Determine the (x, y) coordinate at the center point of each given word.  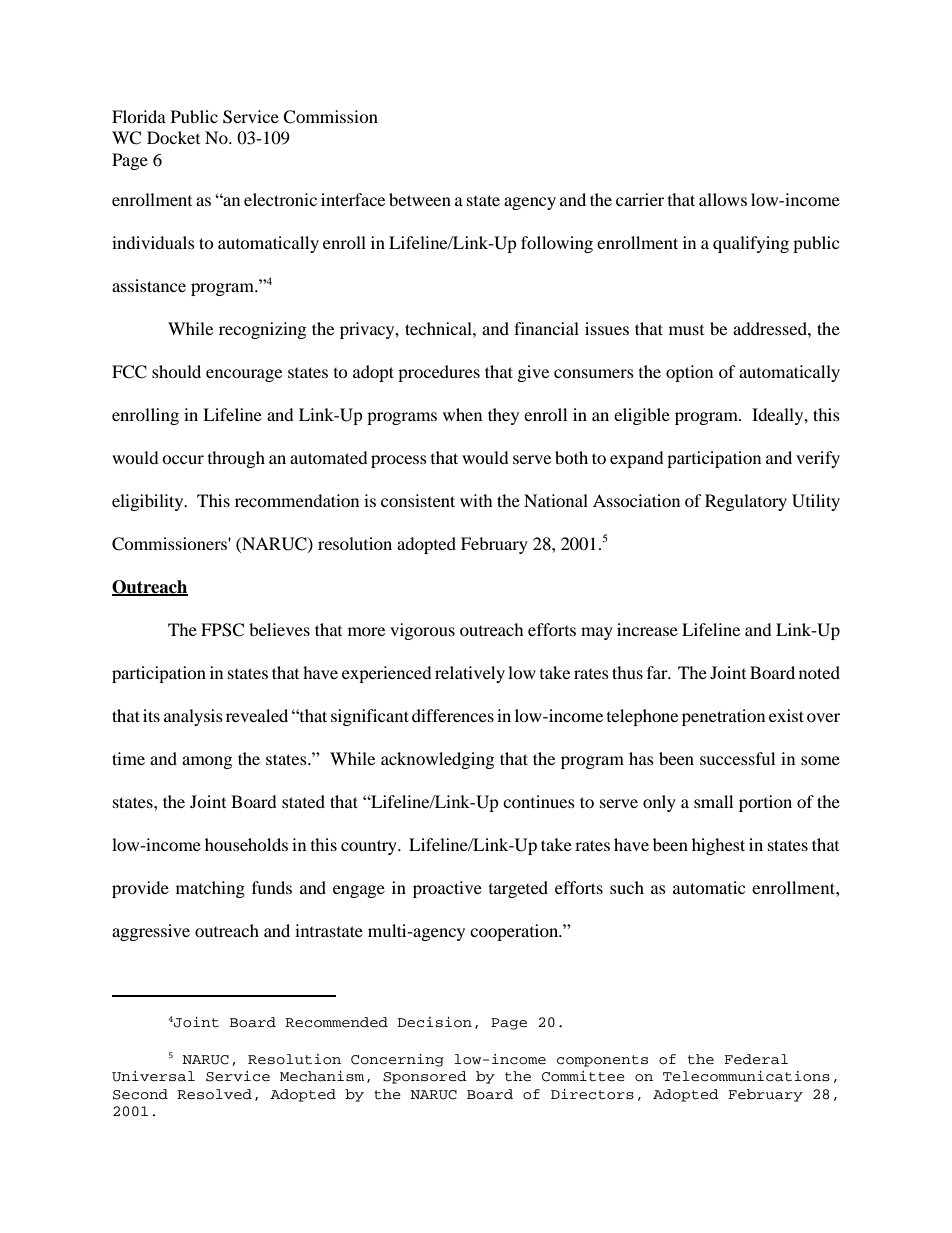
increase (647, 629)
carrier (640, 199)
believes (279, 629)
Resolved (214, 1094)
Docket (173, 137)
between (420, 199)
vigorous (422, 631)
